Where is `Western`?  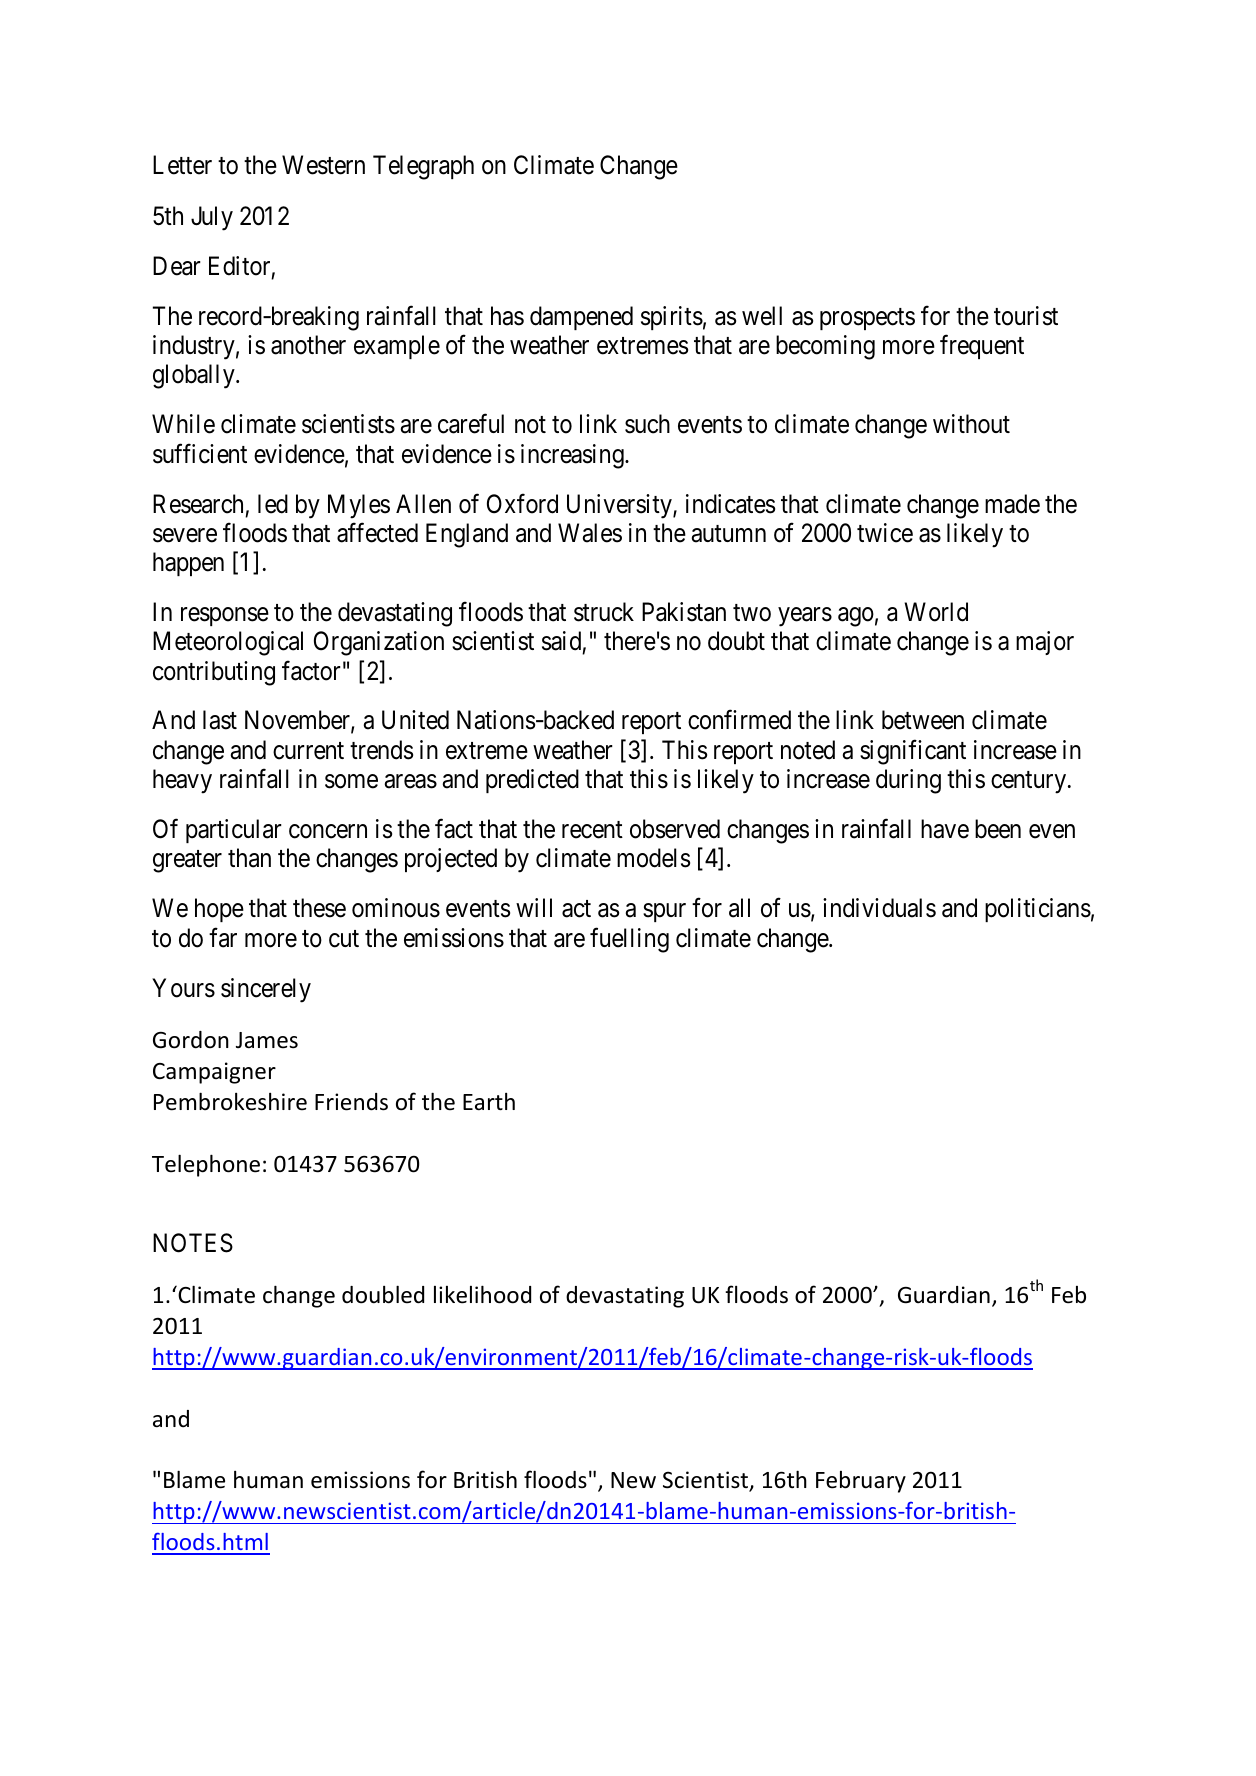 Western is located at coordinates (323, 165).
